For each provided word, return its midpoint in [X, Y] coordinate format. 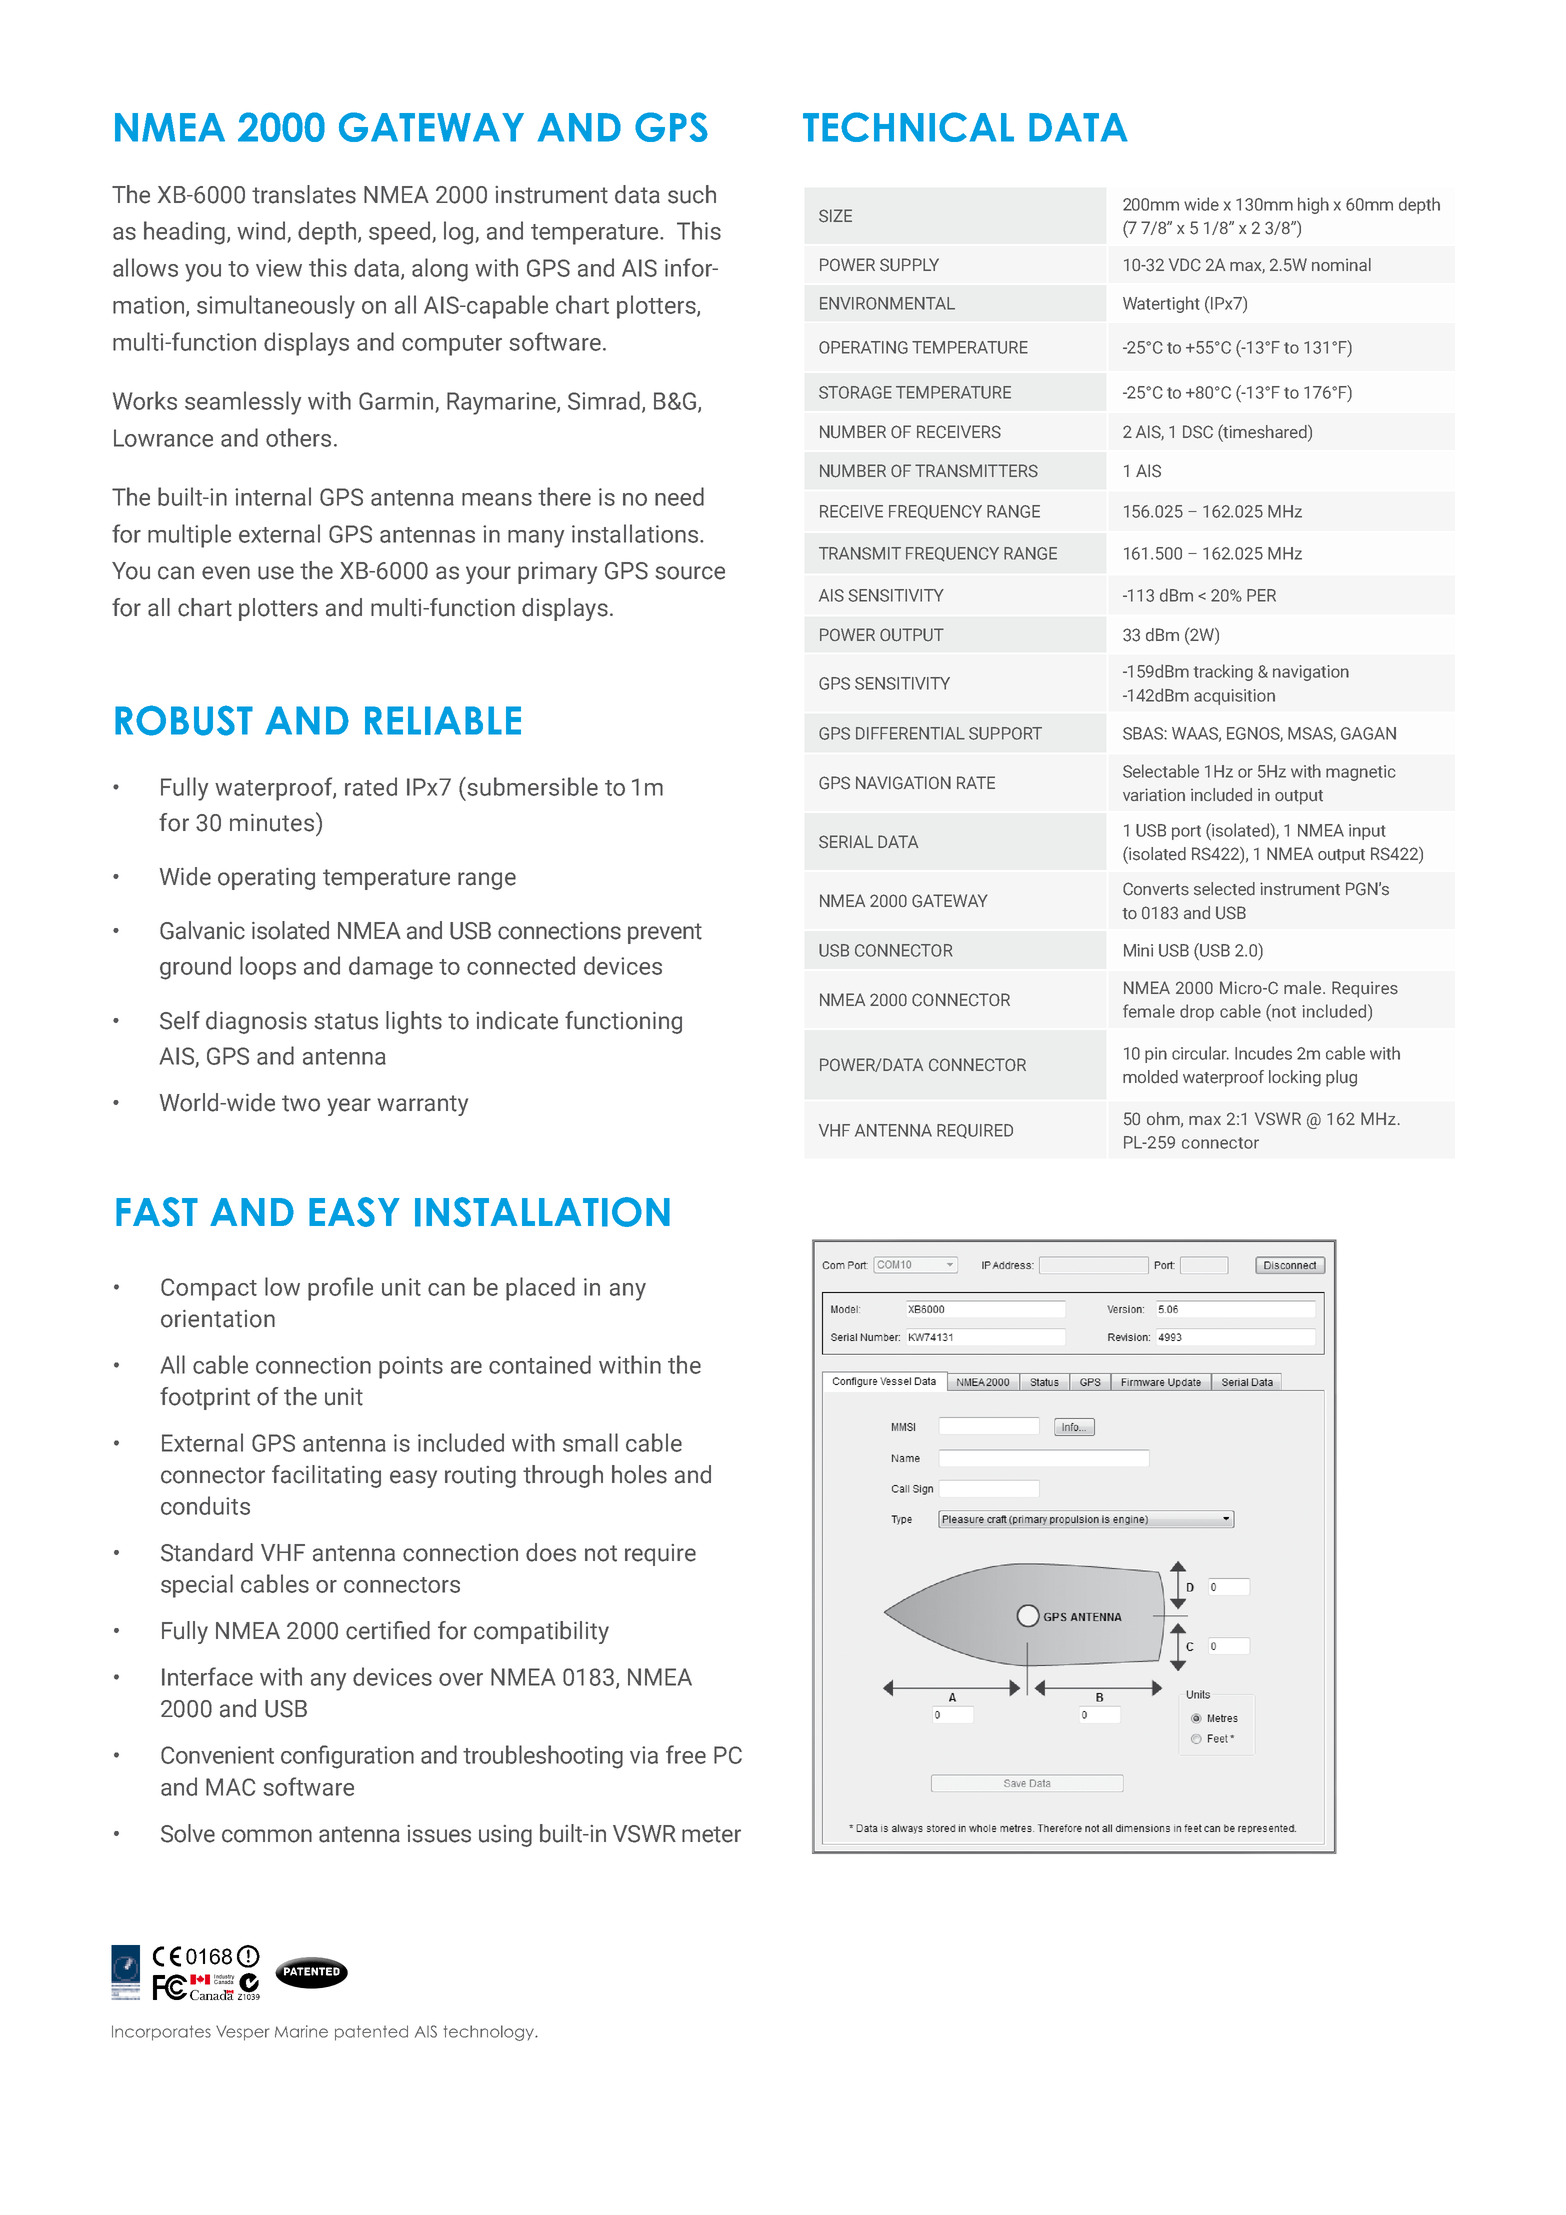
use [276, 573]
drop [1197, 1012]
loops [268, 968]
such [692, 194]
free [686, 1754]
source [690, 573]
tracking [1223, 672]
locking [1295, 1078]
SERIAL [846, 842]
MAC [230, 1787]
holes [639, 1474]
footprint [205, 1398]
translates [304, 194]
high [1313, 205]
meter [711, 1834]
